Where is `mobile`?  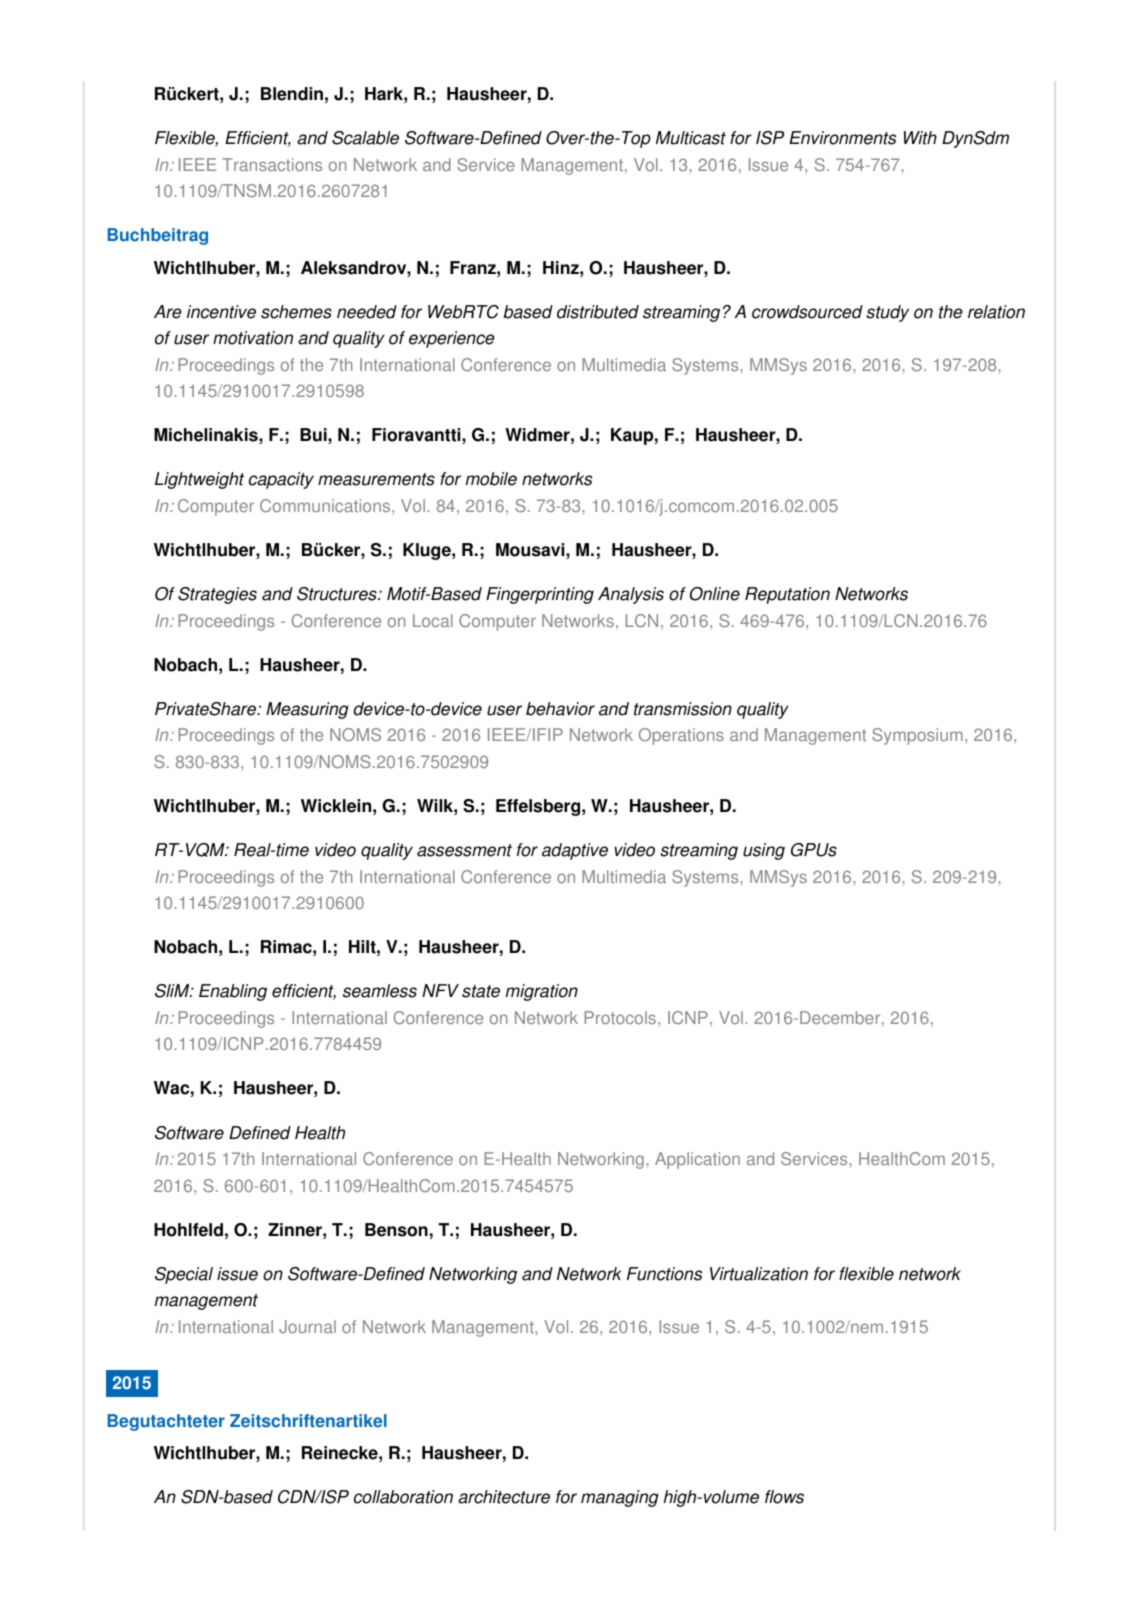
mobile is located at coordinates (491, 479).
